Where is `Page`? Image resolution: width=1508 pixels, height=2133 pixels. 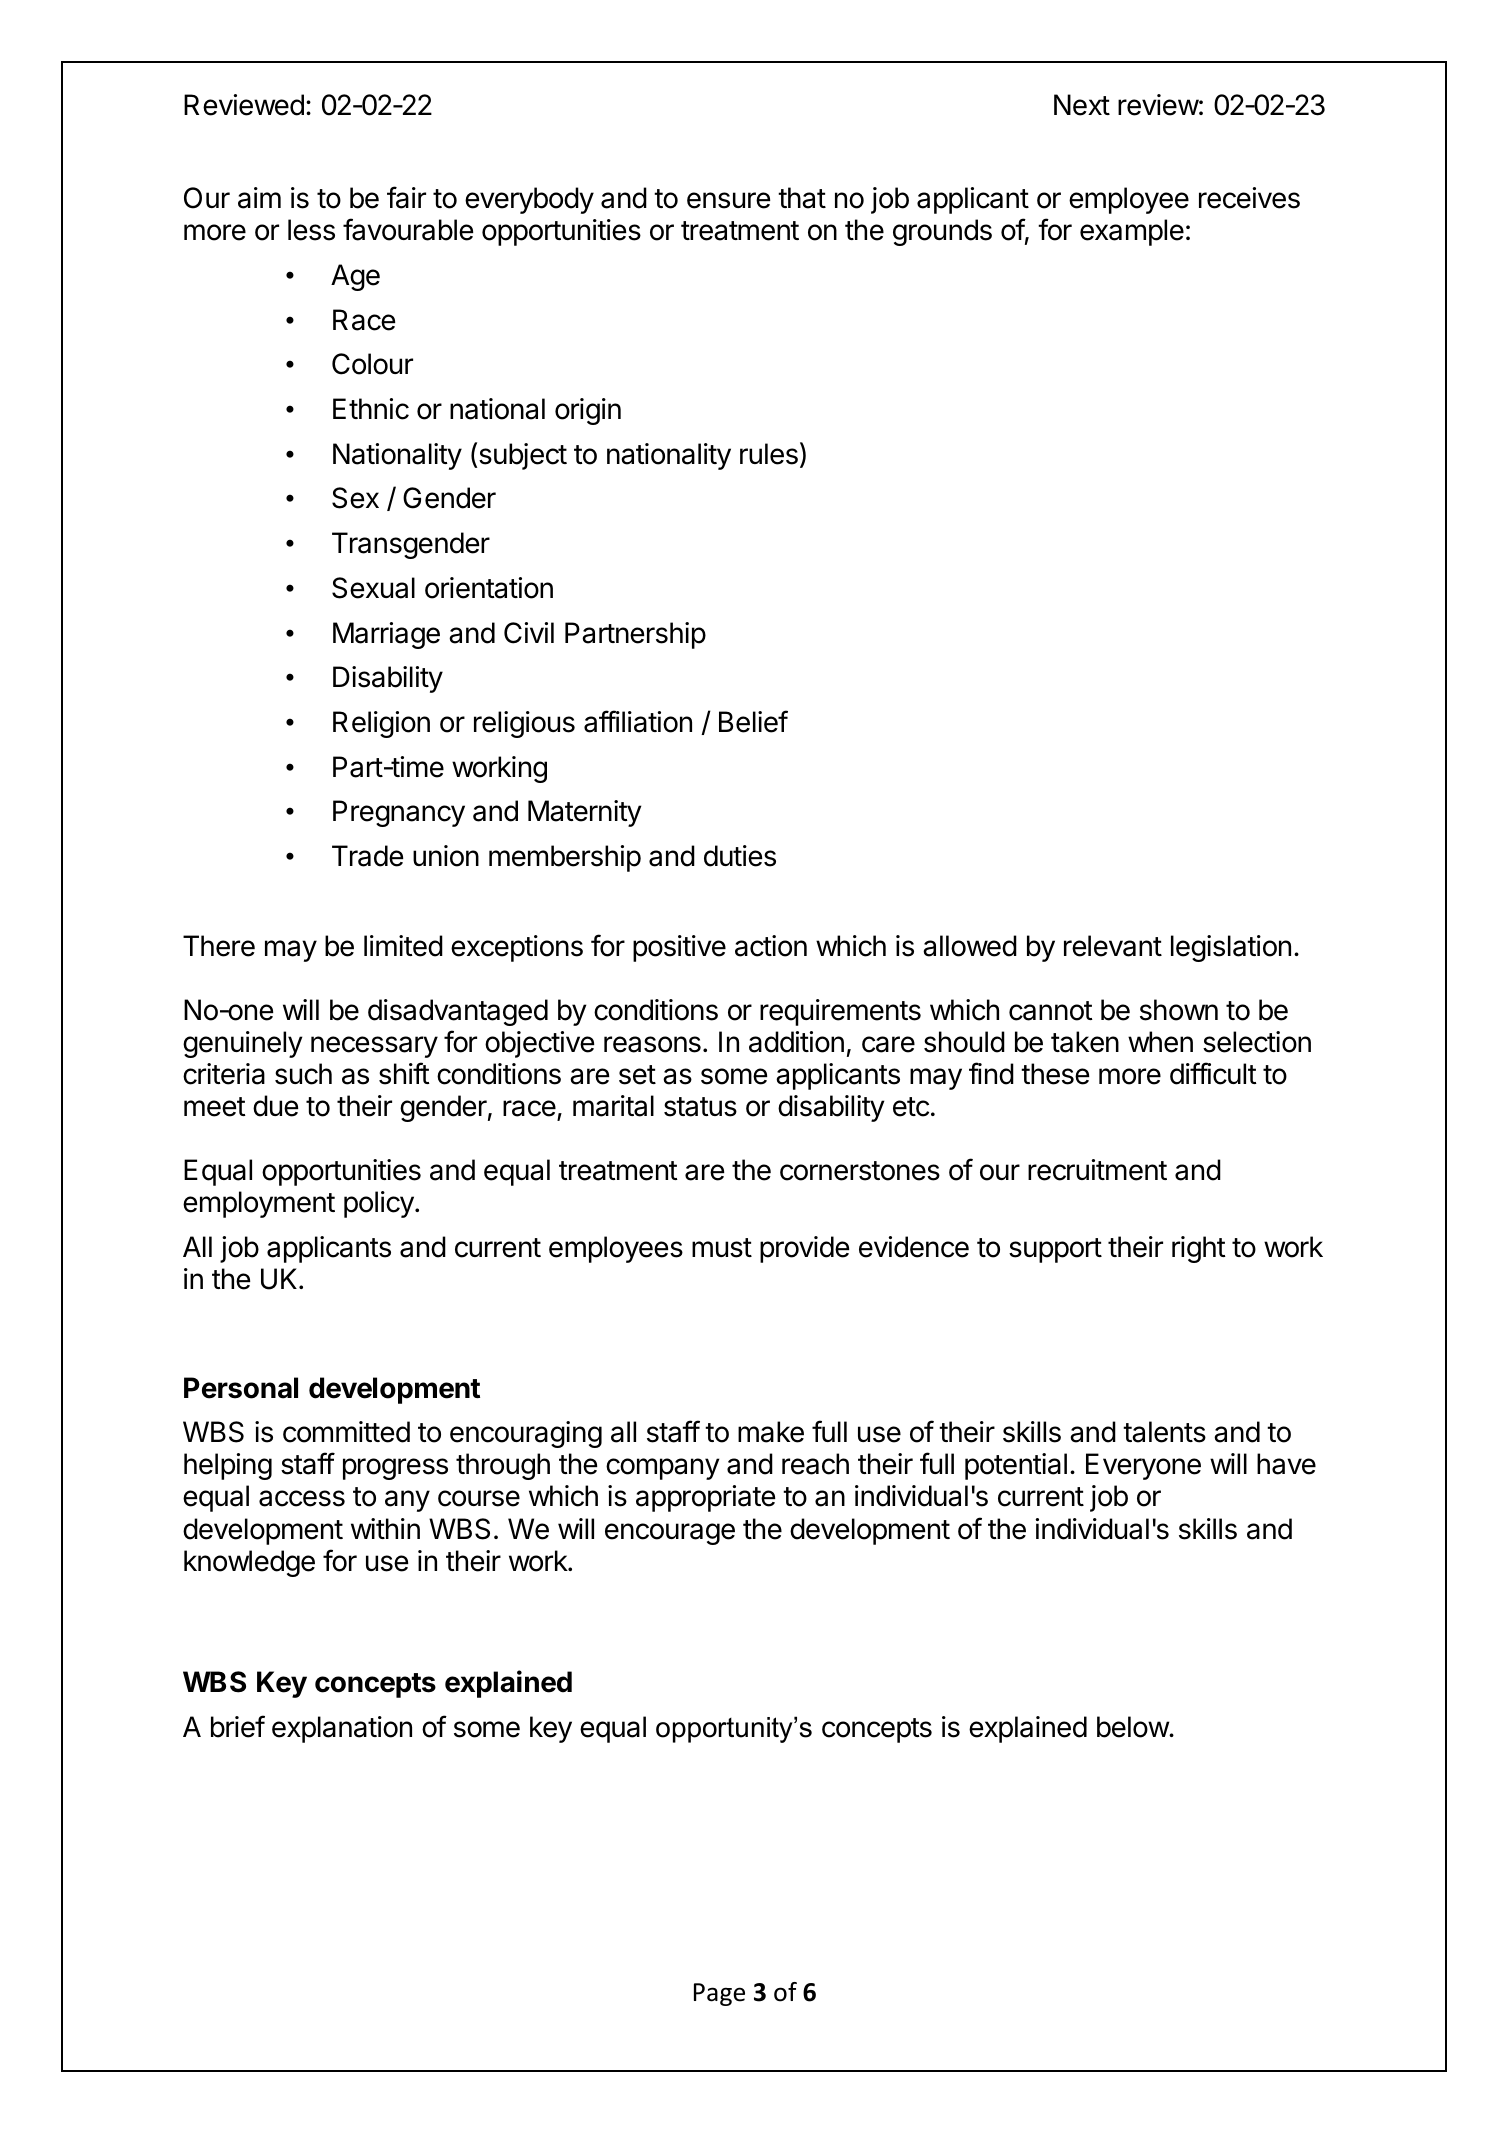 Page is located at coordinates (719, 1994).
